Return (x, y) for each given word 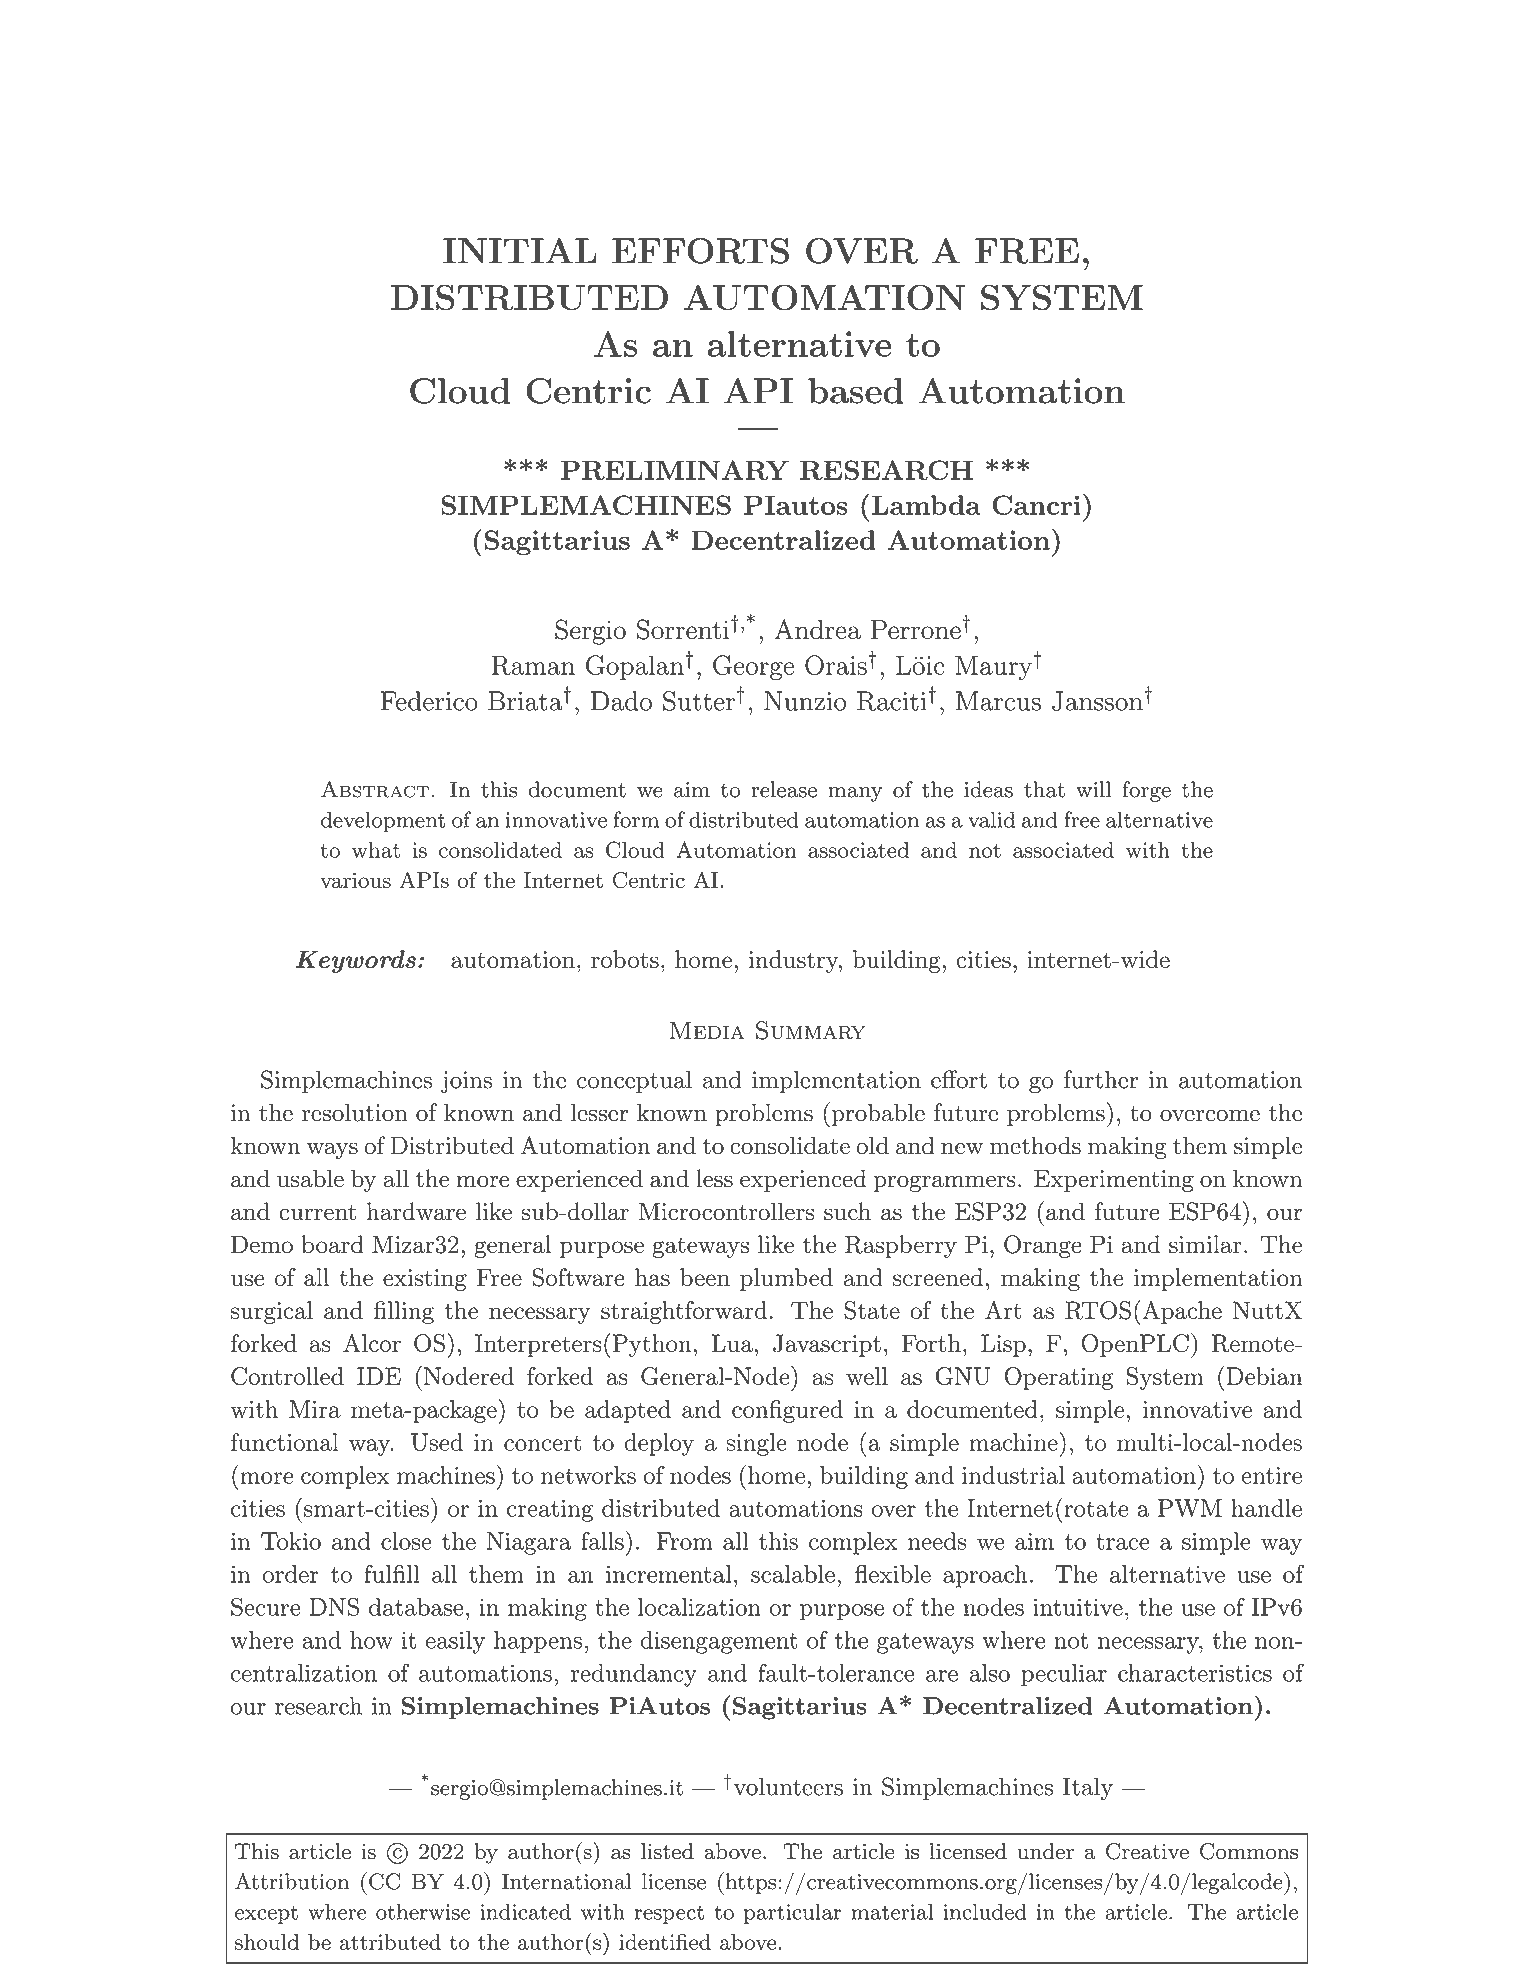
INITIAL (520, 250)
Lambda (926, 505)
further (1101, 1079)
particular (792, 1913)
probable (877, 1114)
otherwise (423, 1911)
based (856, 391)
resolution (355, 1112)
